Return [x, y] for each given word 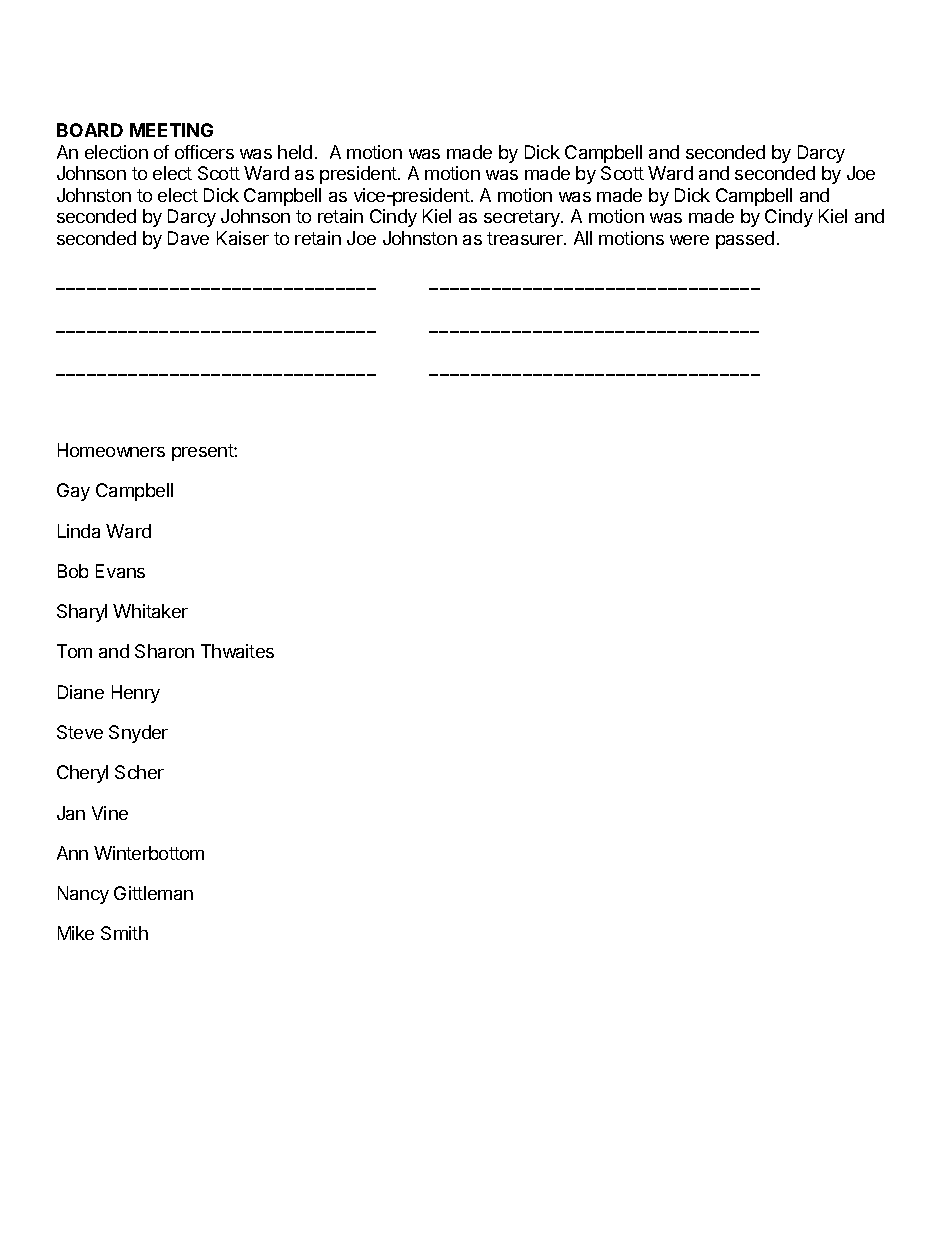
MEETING [171, 130]
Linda [79, 531]
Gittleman [153, 893]
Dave [188, 238]
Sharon [164, 651]
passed [745, 240]
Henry [136, 694]
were [689, 240]
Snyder [138, 734]
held [295, 152]
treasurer [526, 238]
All [583, 238]
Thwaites [237, 651]
